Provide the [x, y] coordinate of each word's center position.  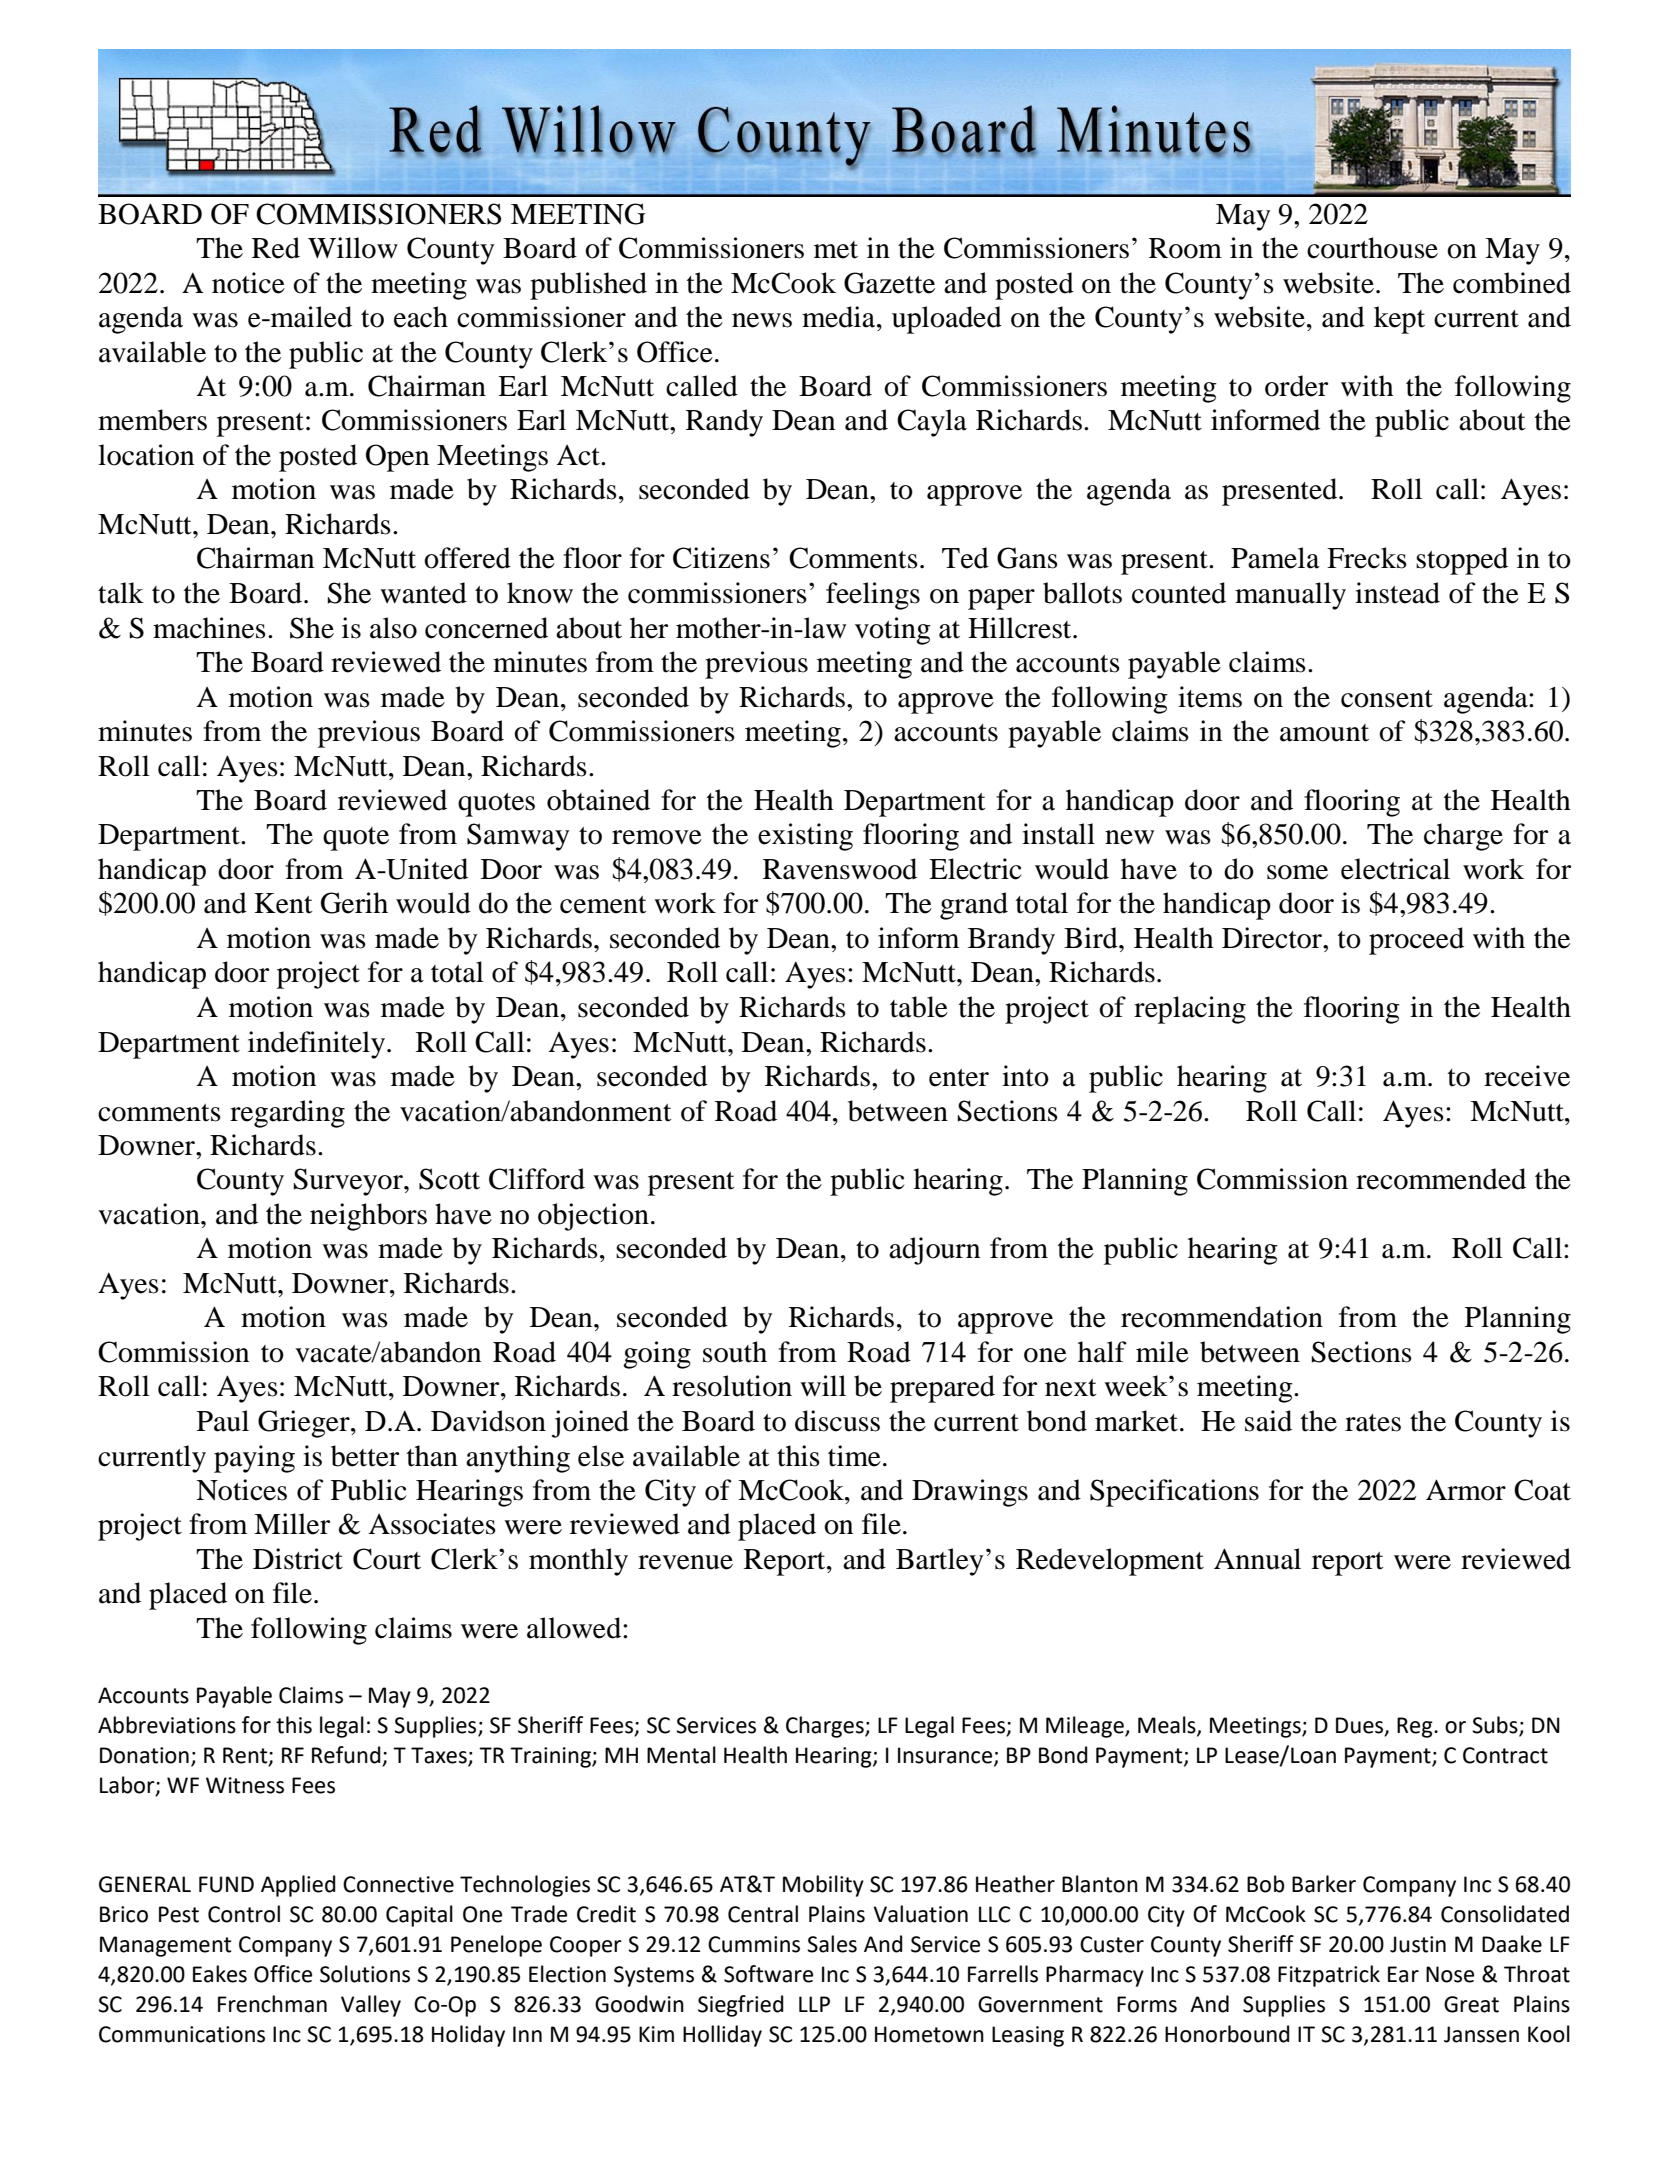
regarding [287, 1114]
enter [959, 1078]
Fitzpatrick [1329, 1976]
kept [1399, 320]
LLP [814, 2004]
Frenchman [272, 2004]
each [421, 317]
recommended [1441, 1179]
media [840, 317]
